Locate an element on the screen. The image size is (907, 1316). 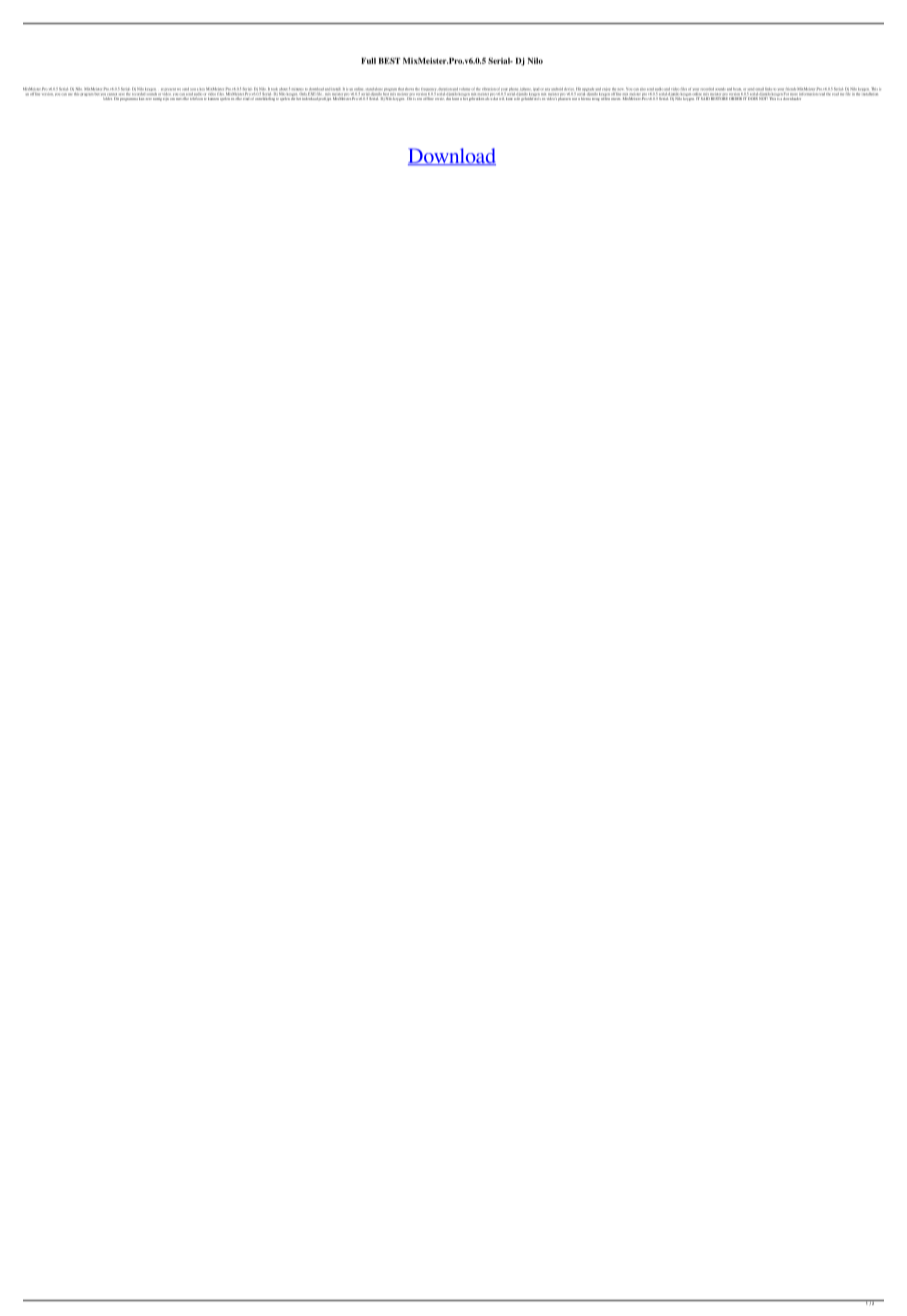
but is located at coordinates (97, 94).
